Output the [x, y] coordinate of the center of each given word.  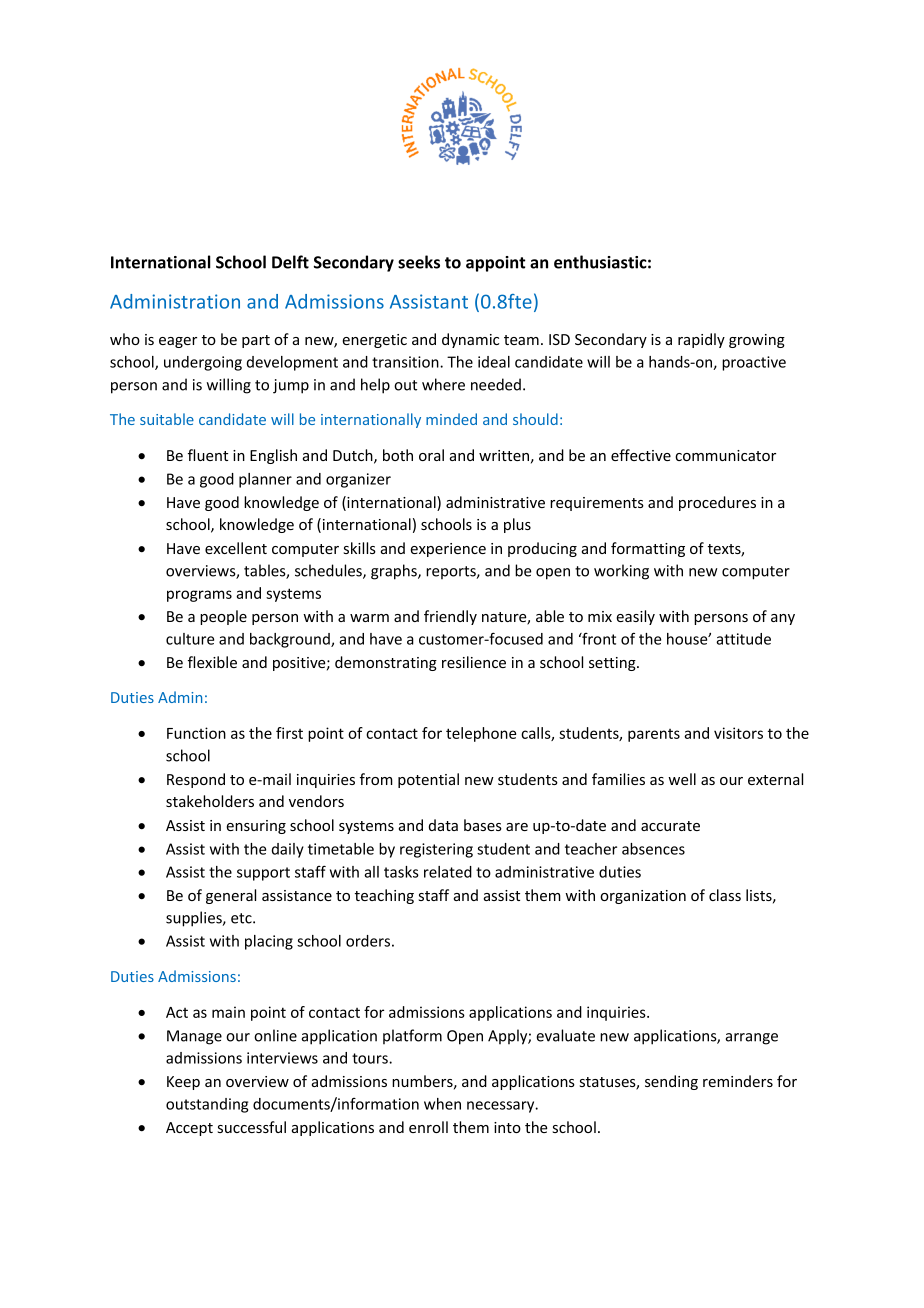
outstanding [207, 1105]
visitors [738, 733]
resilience [474, 662]
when [442, 1104]
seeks [419, 262]
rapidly [701, 340]
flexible [212, 662]
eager [178, 342]
